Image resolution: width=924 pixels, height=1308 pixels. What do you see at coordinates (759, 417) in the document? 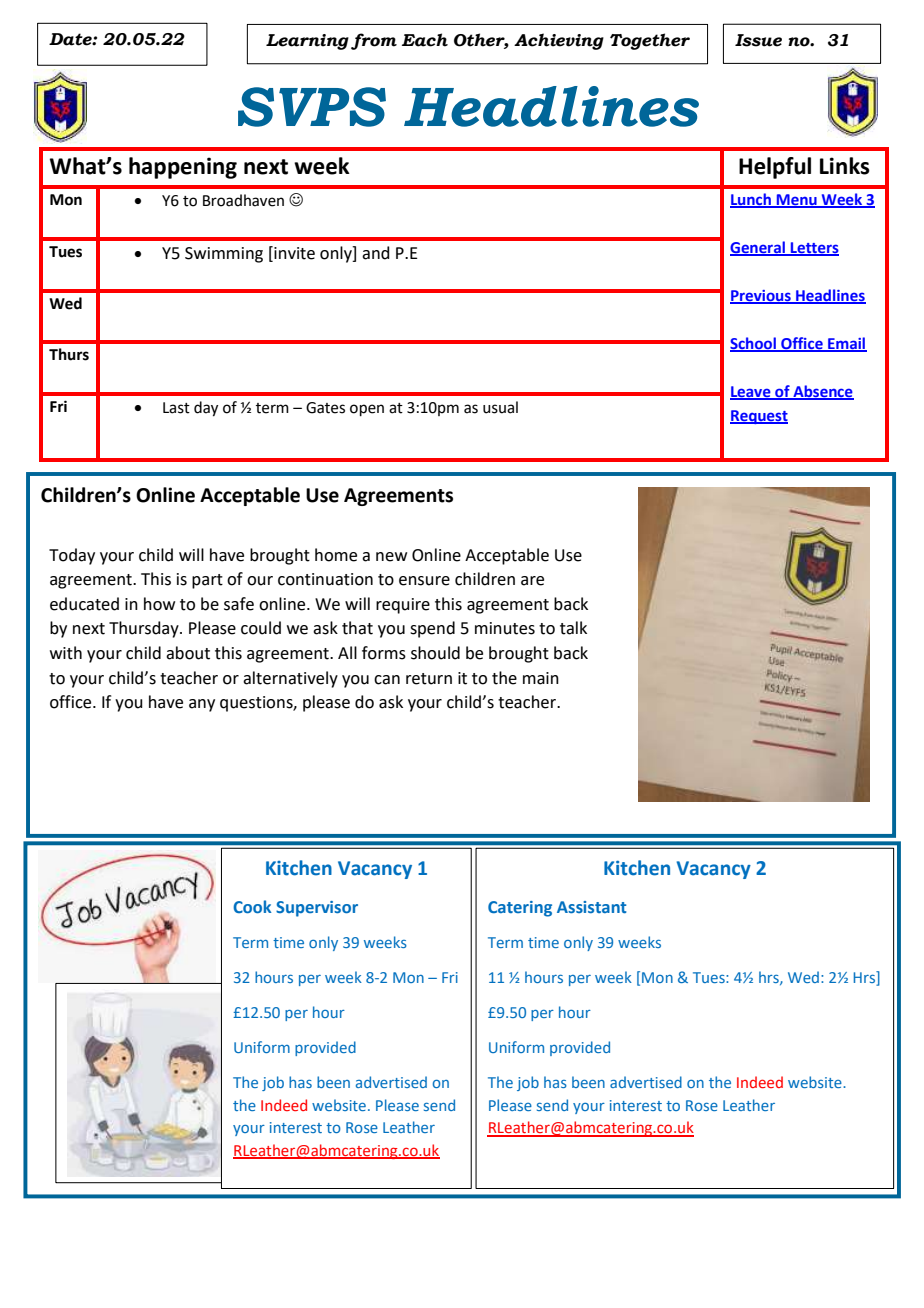
I see `Request` at bounding box center [759, 417].
